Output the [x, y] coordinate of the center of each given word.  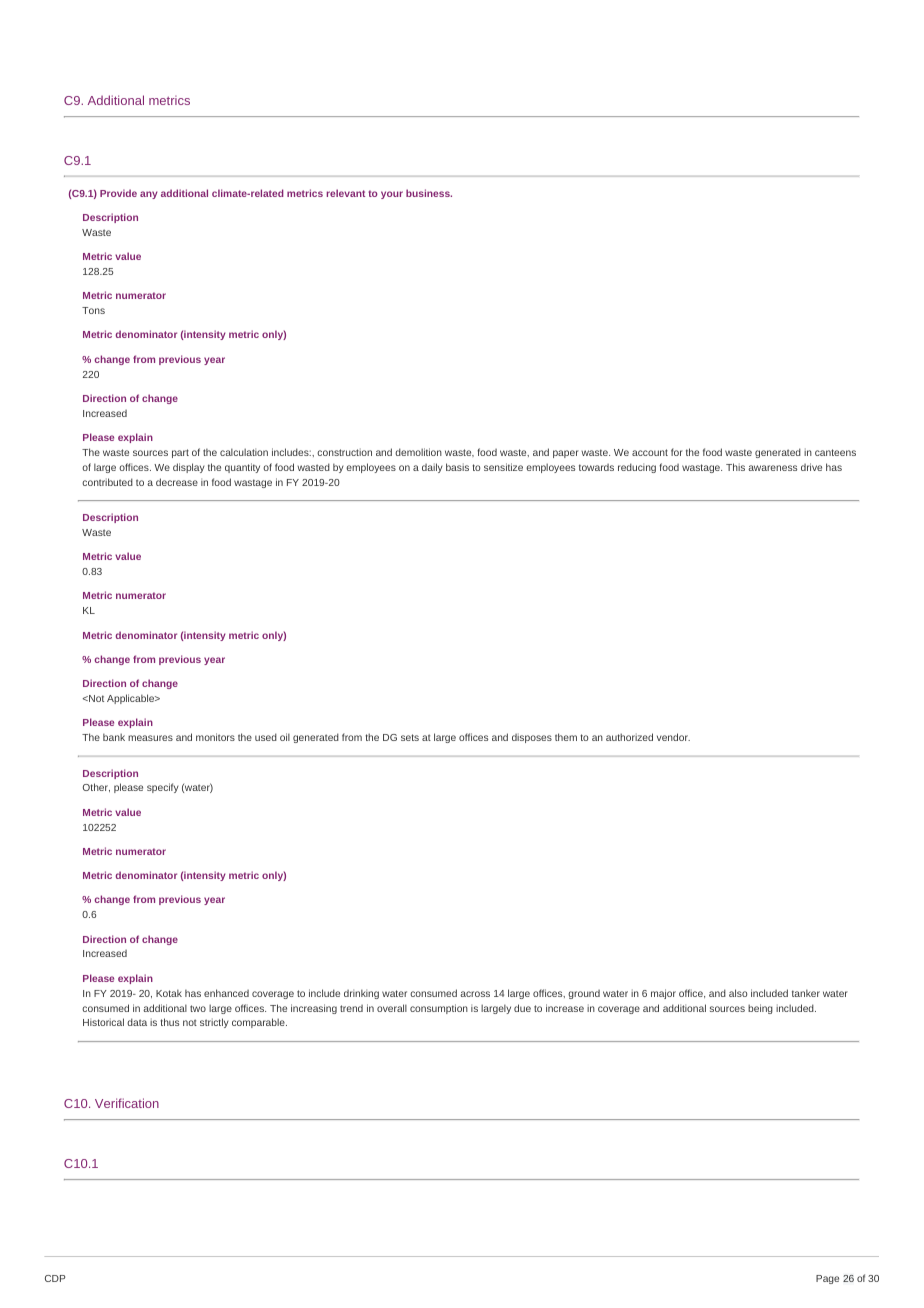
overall [392, 1008]
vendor [673, 737]
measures [150, 738]
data [137, 1022]
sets [410, 737]
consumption [439, 1009]
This [735, 467]
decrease [177, 482]
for [677, 452]
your [392, 195]
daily [432, 468]
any [149, 195]
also [738, 993]
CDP [55, 1278]
